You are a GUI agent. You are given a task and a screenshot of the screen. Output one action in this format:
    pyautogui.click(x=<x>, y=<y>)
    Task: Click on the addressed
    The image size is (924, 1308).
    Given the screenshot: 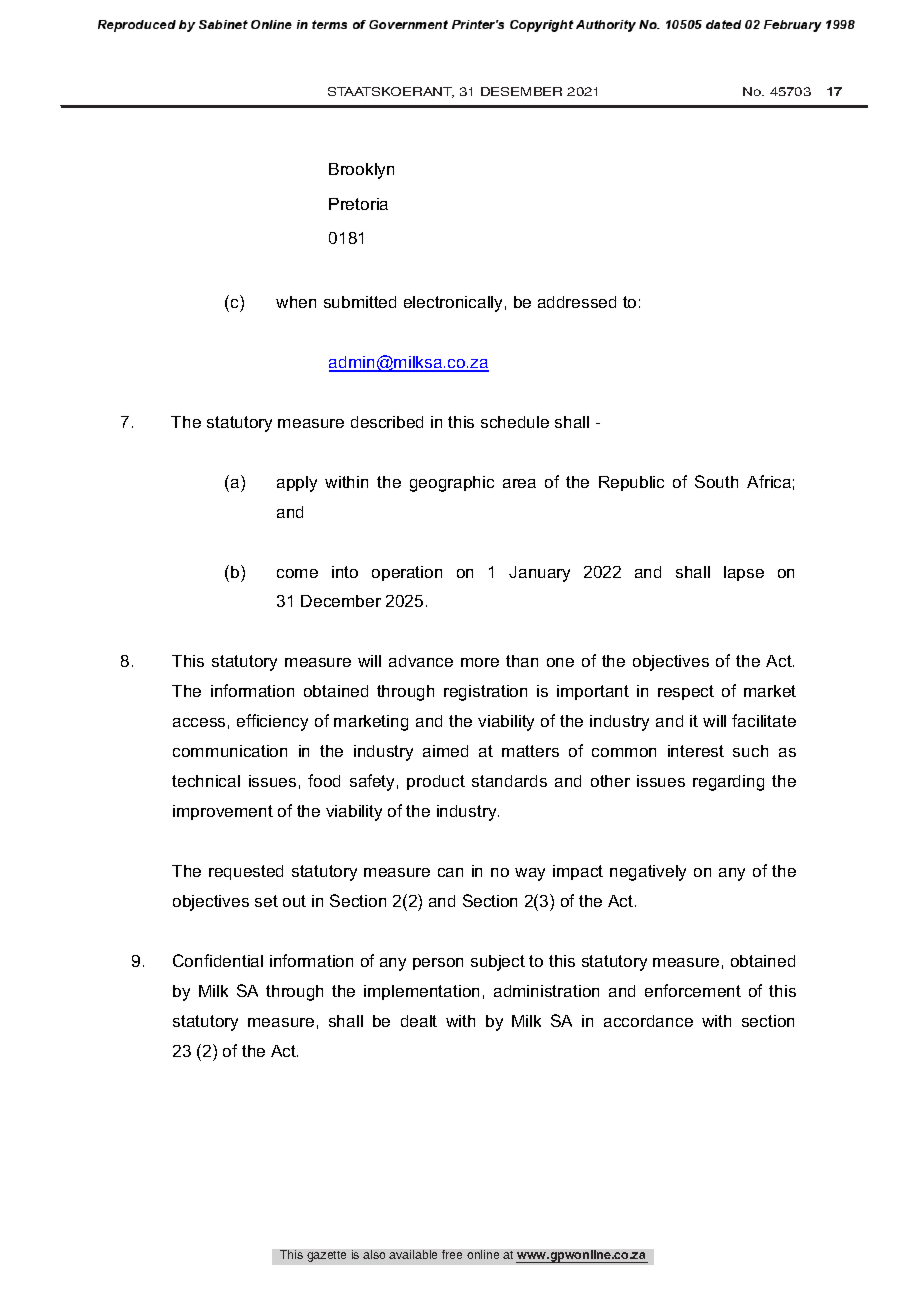 What is the action you would take?
    pyautogui.click(x=577, y=302)
